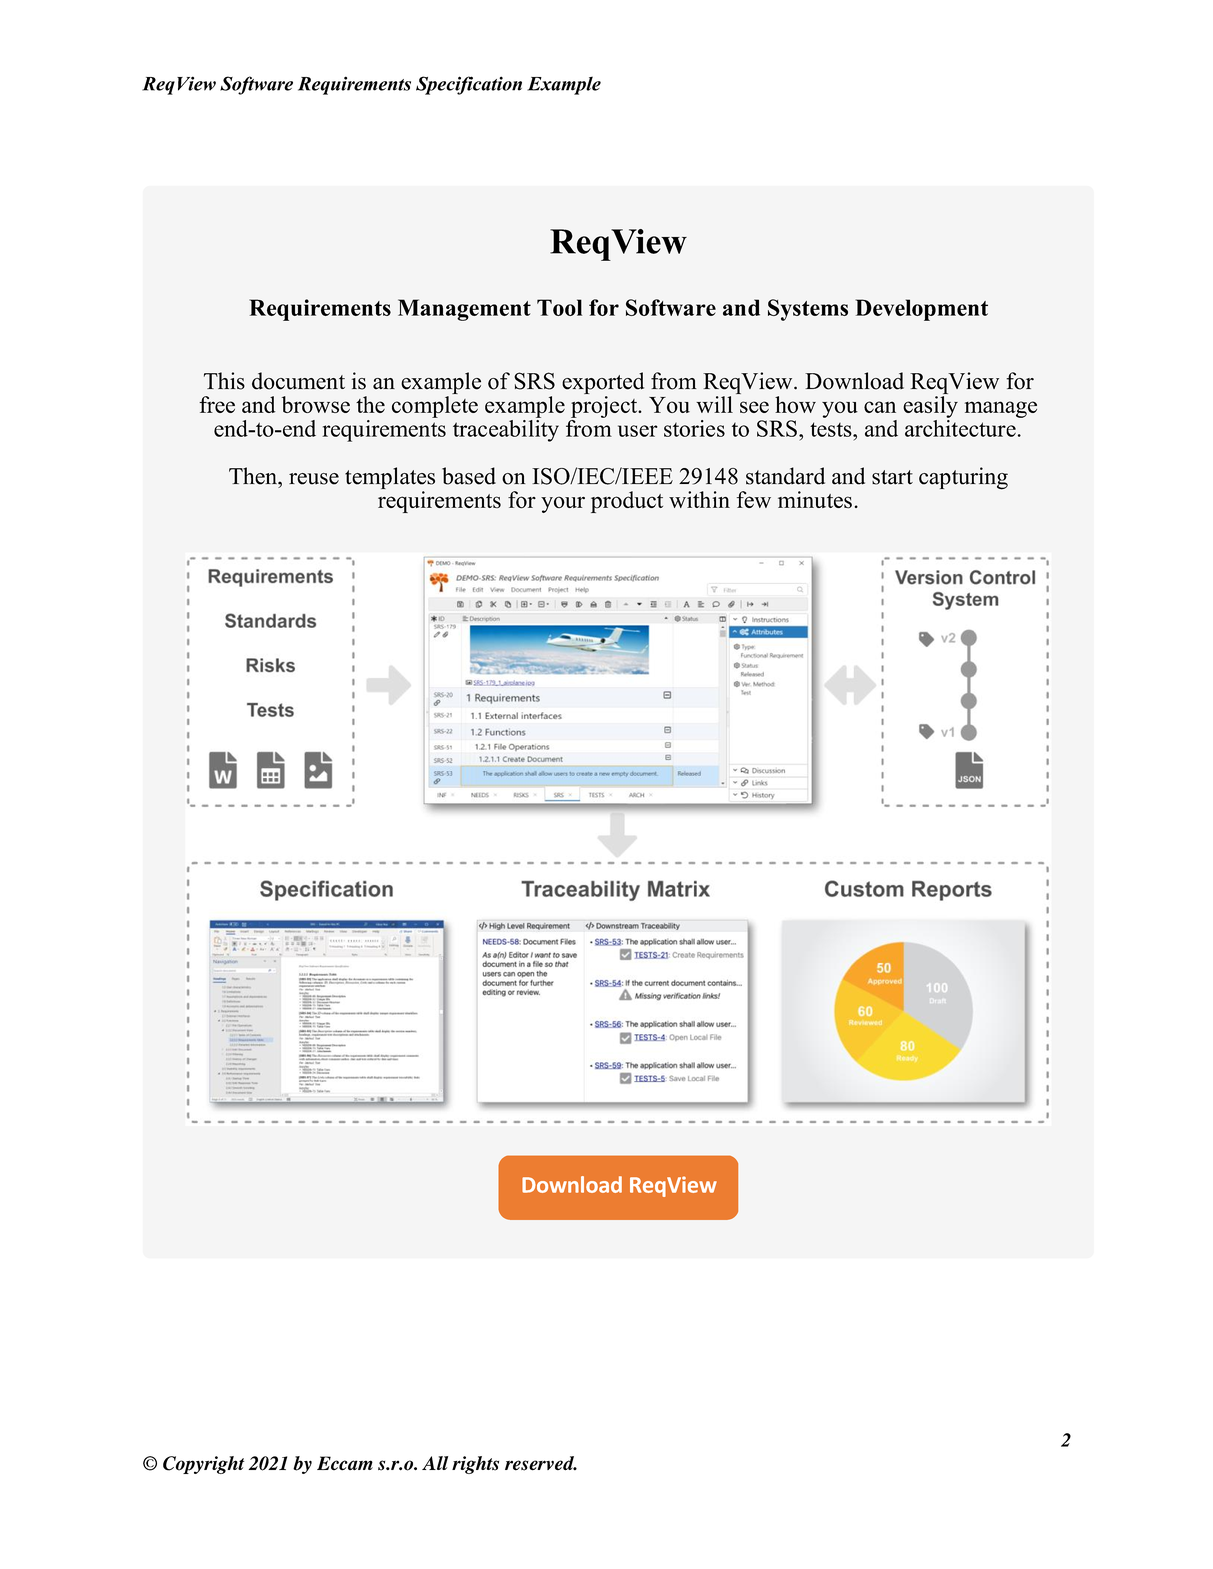  What do you see at coordinates (475, 1465) in the screenshot?
I see `rights` at bounding box center [475, 1465].
